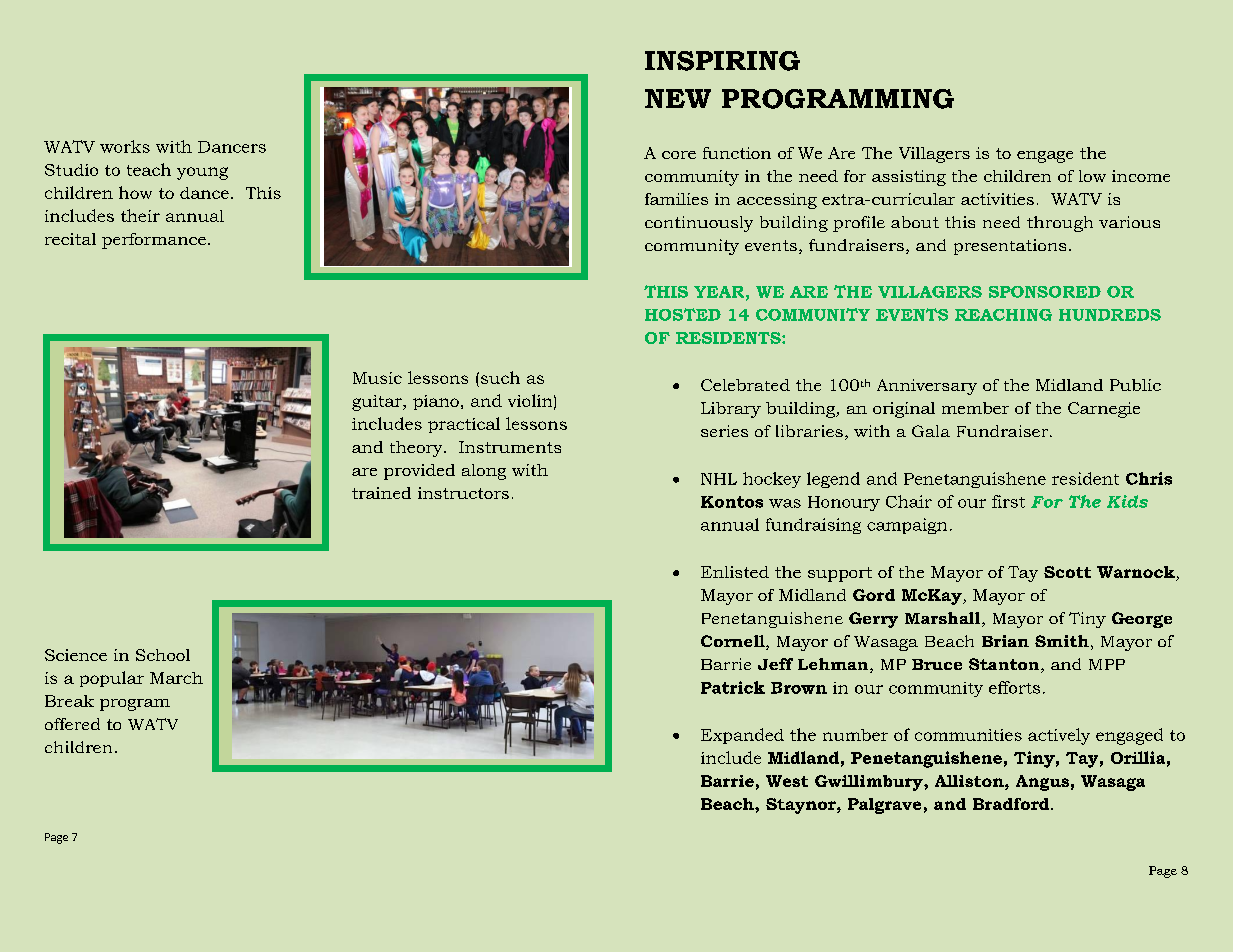  I want to click on Instruments, so click(510, 447).
